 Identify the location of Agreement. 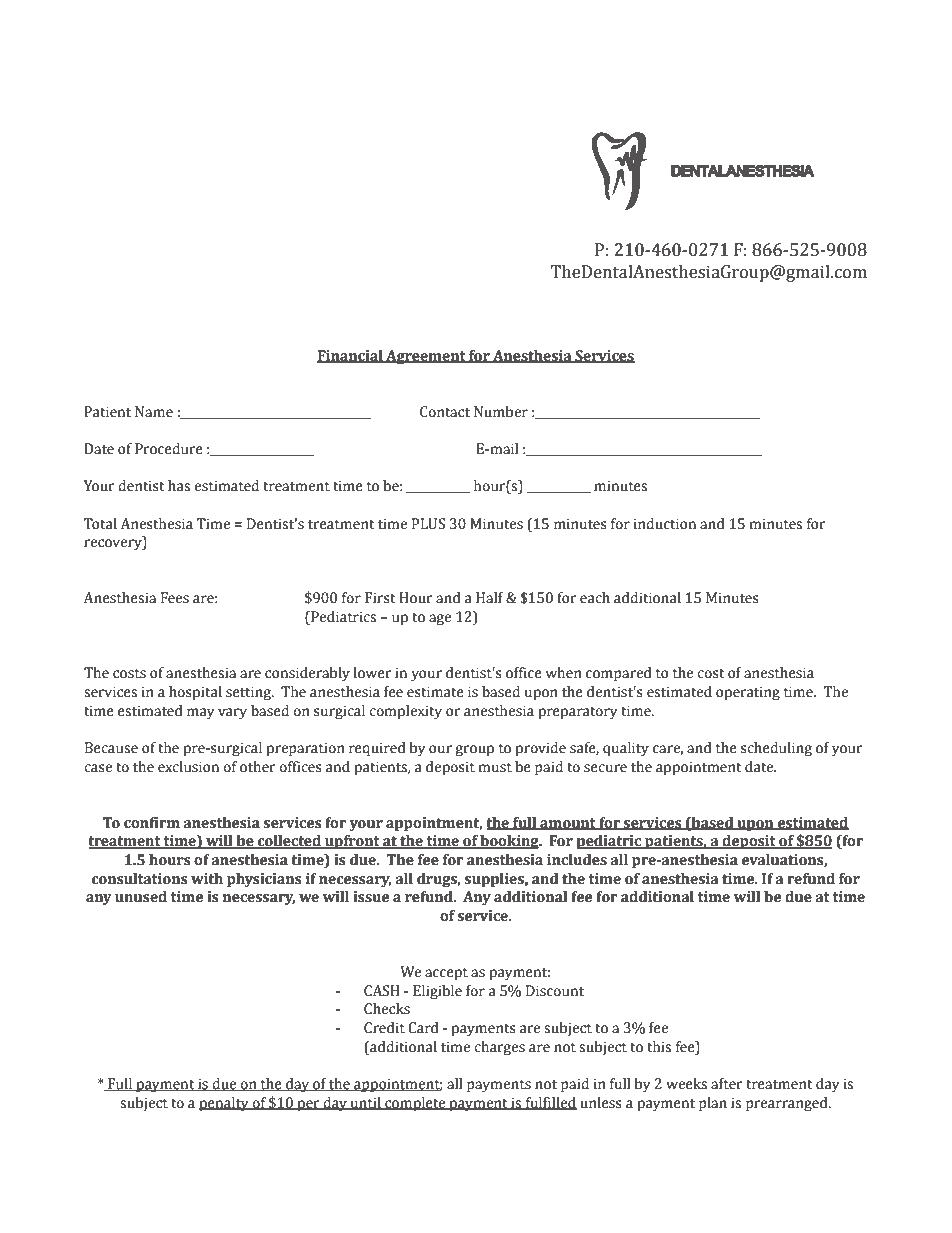
(426, 357).
